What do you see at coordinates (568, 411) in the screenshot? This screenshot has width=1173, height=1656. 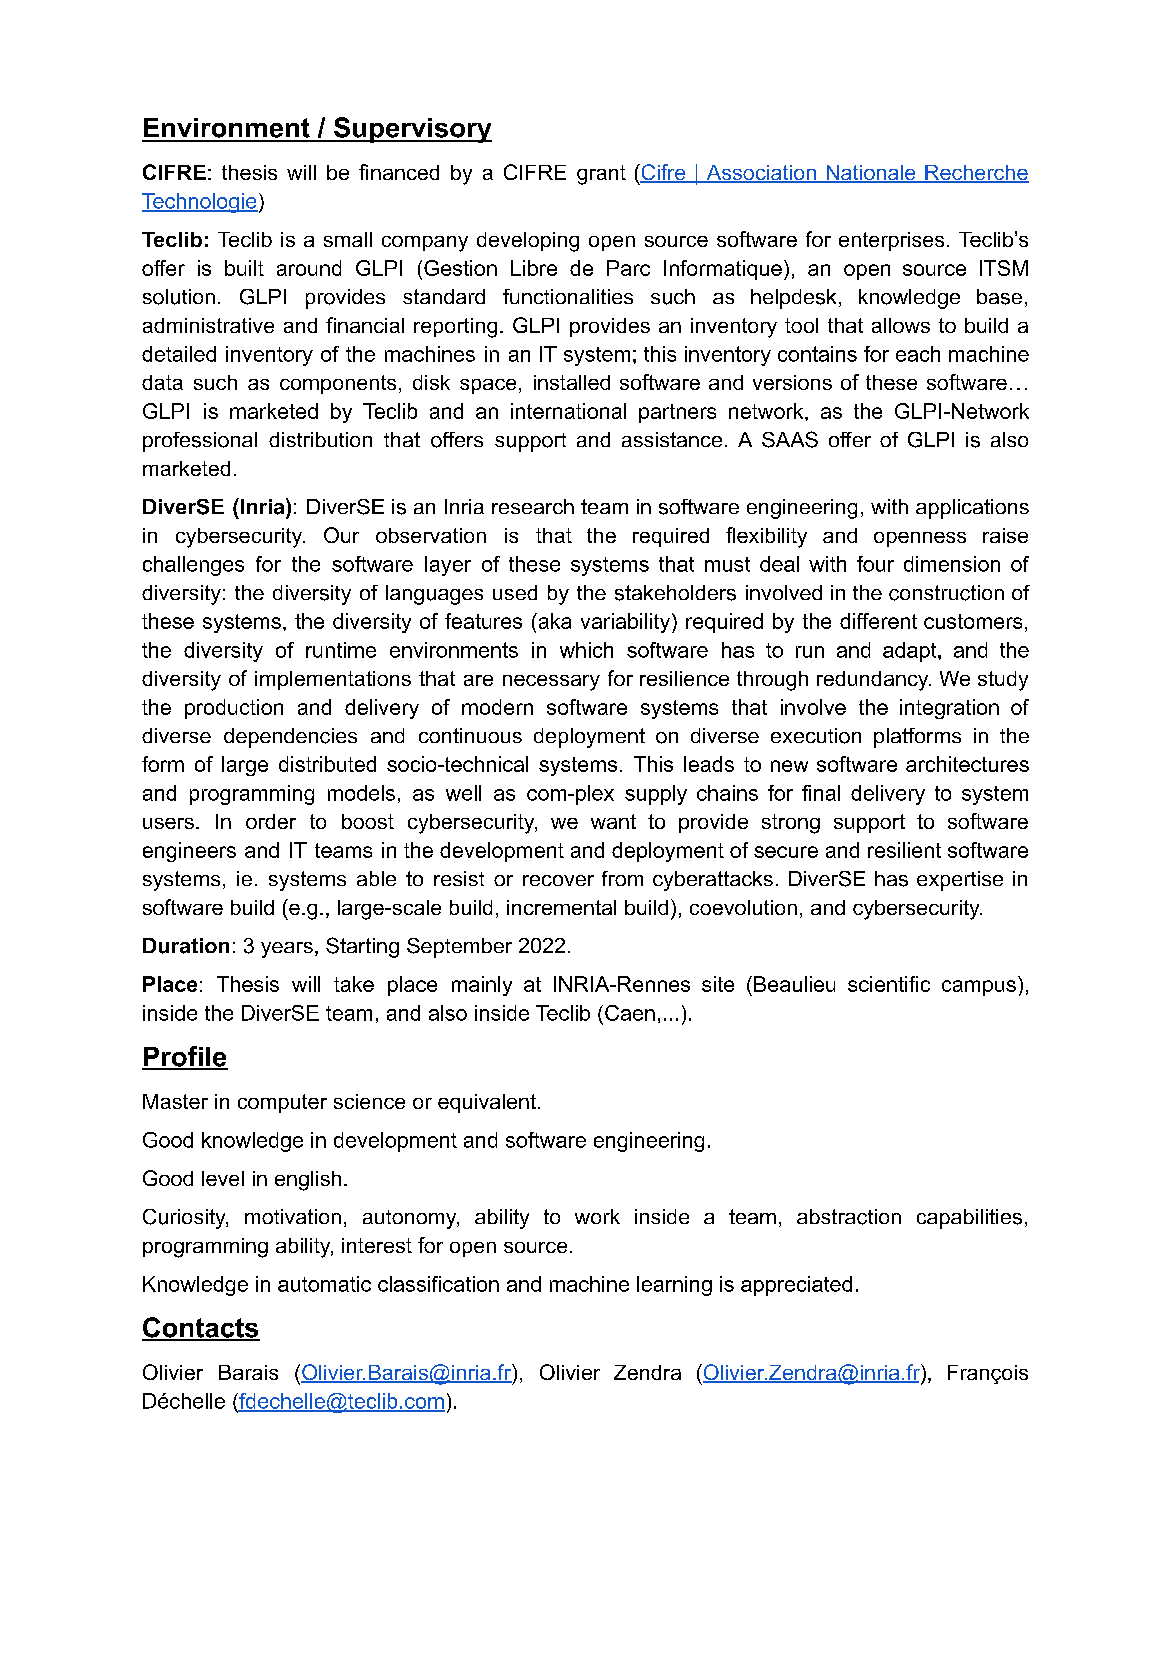 I see `international` at bounding box center [568, 411].
